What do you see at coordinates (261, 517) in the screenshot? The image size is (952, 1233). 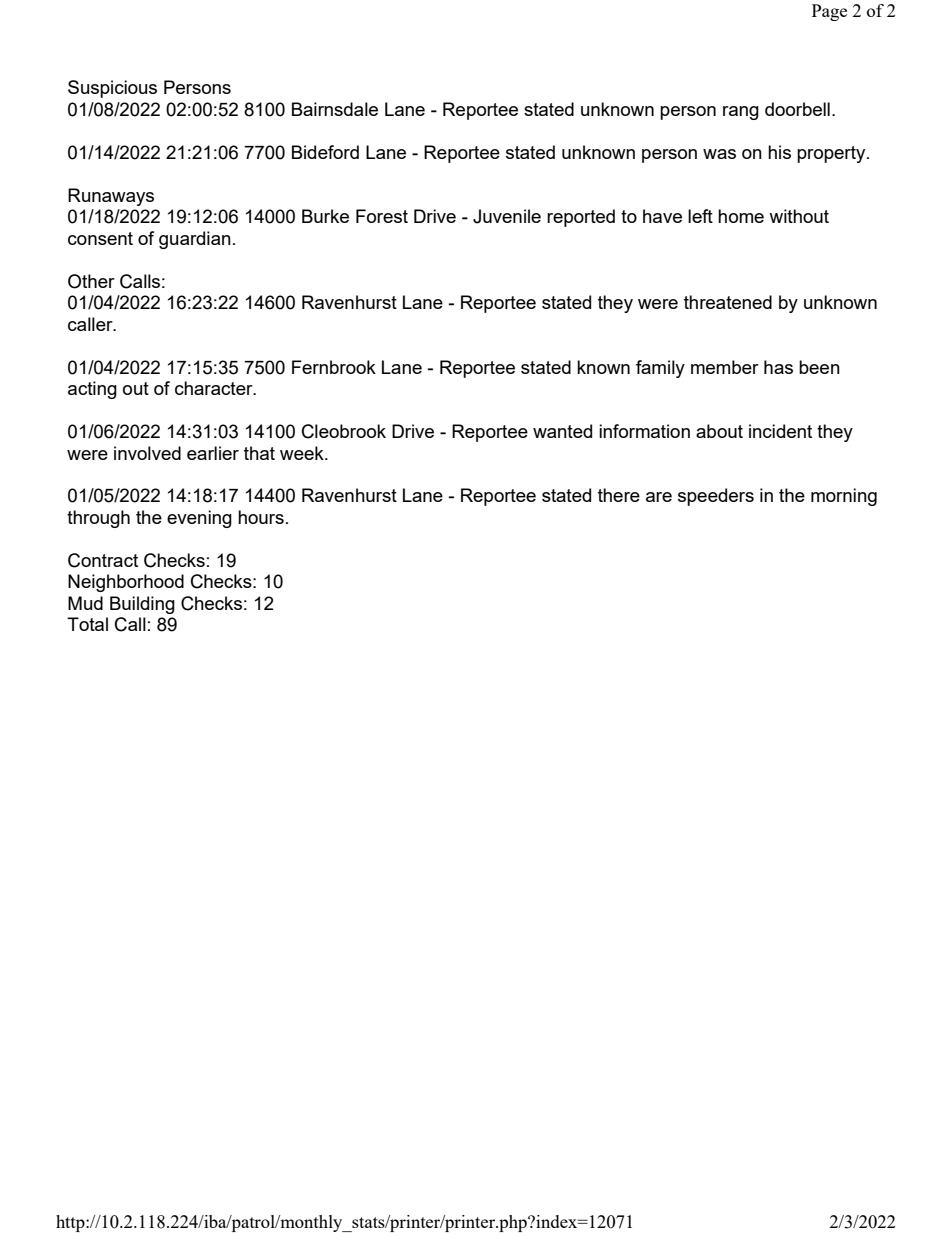 I see `hours` at bounding box center [261, 517].
